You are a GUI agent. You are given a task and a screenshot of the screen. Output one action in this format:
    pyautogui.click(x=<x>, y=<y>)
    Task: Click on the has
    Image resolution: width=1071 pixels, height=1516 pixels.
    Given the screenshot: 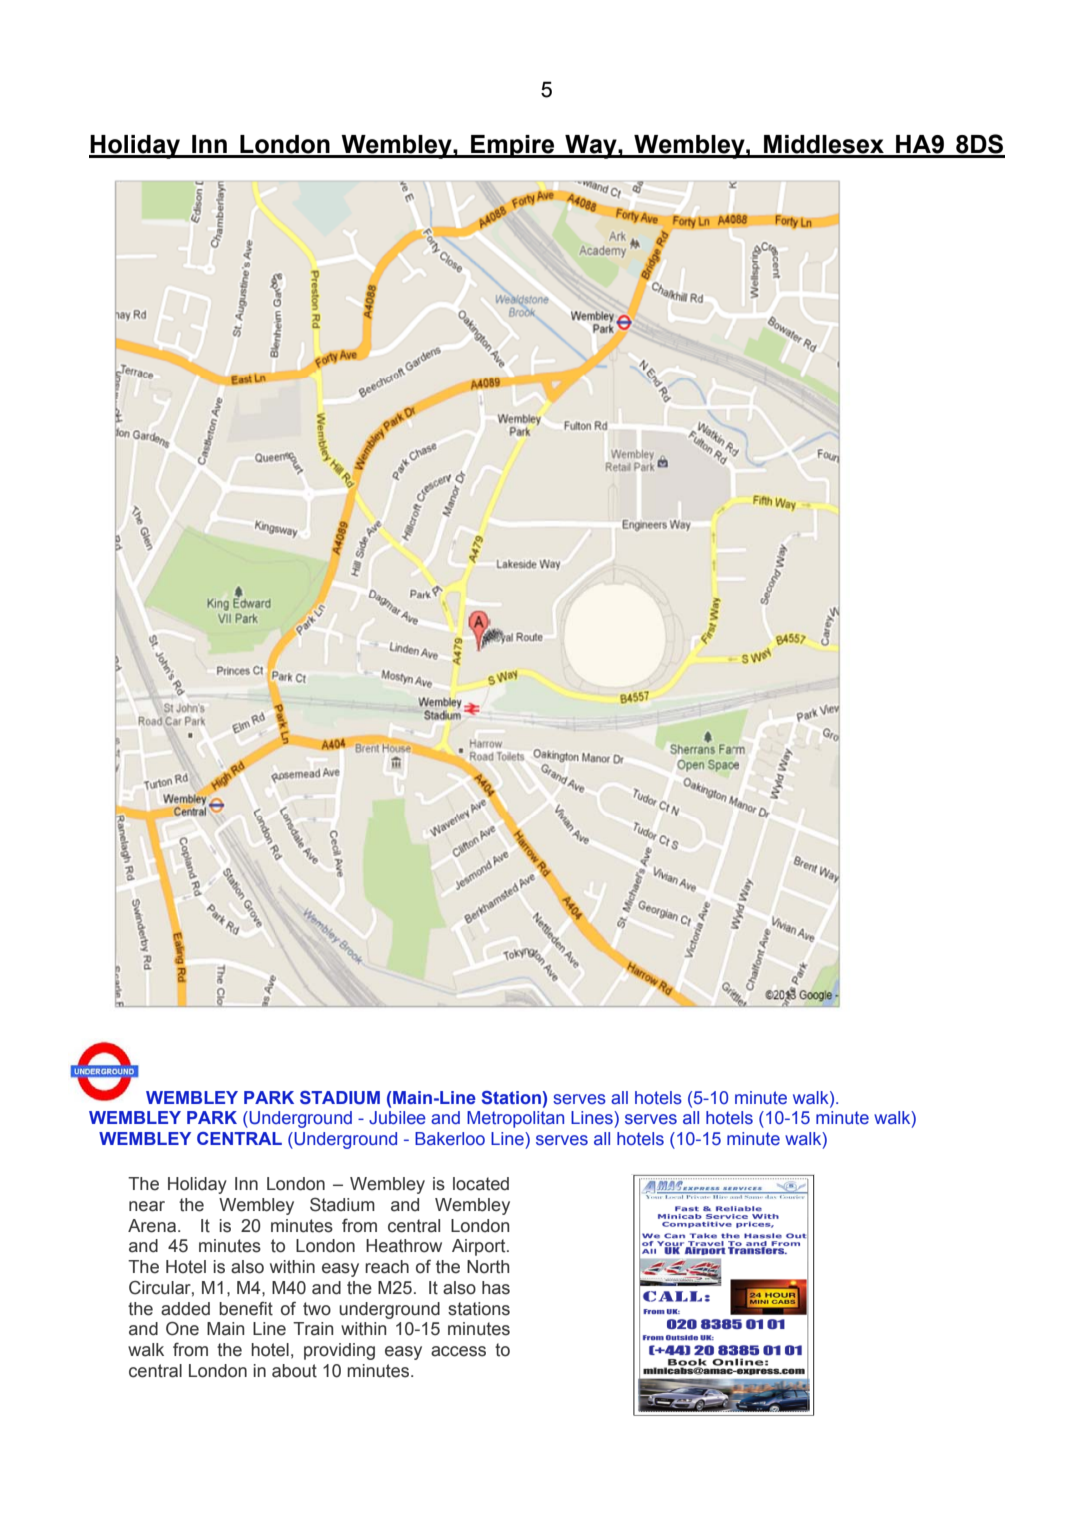 What is the action you would take?
    pyautogui.click(x=496, y=1288)
